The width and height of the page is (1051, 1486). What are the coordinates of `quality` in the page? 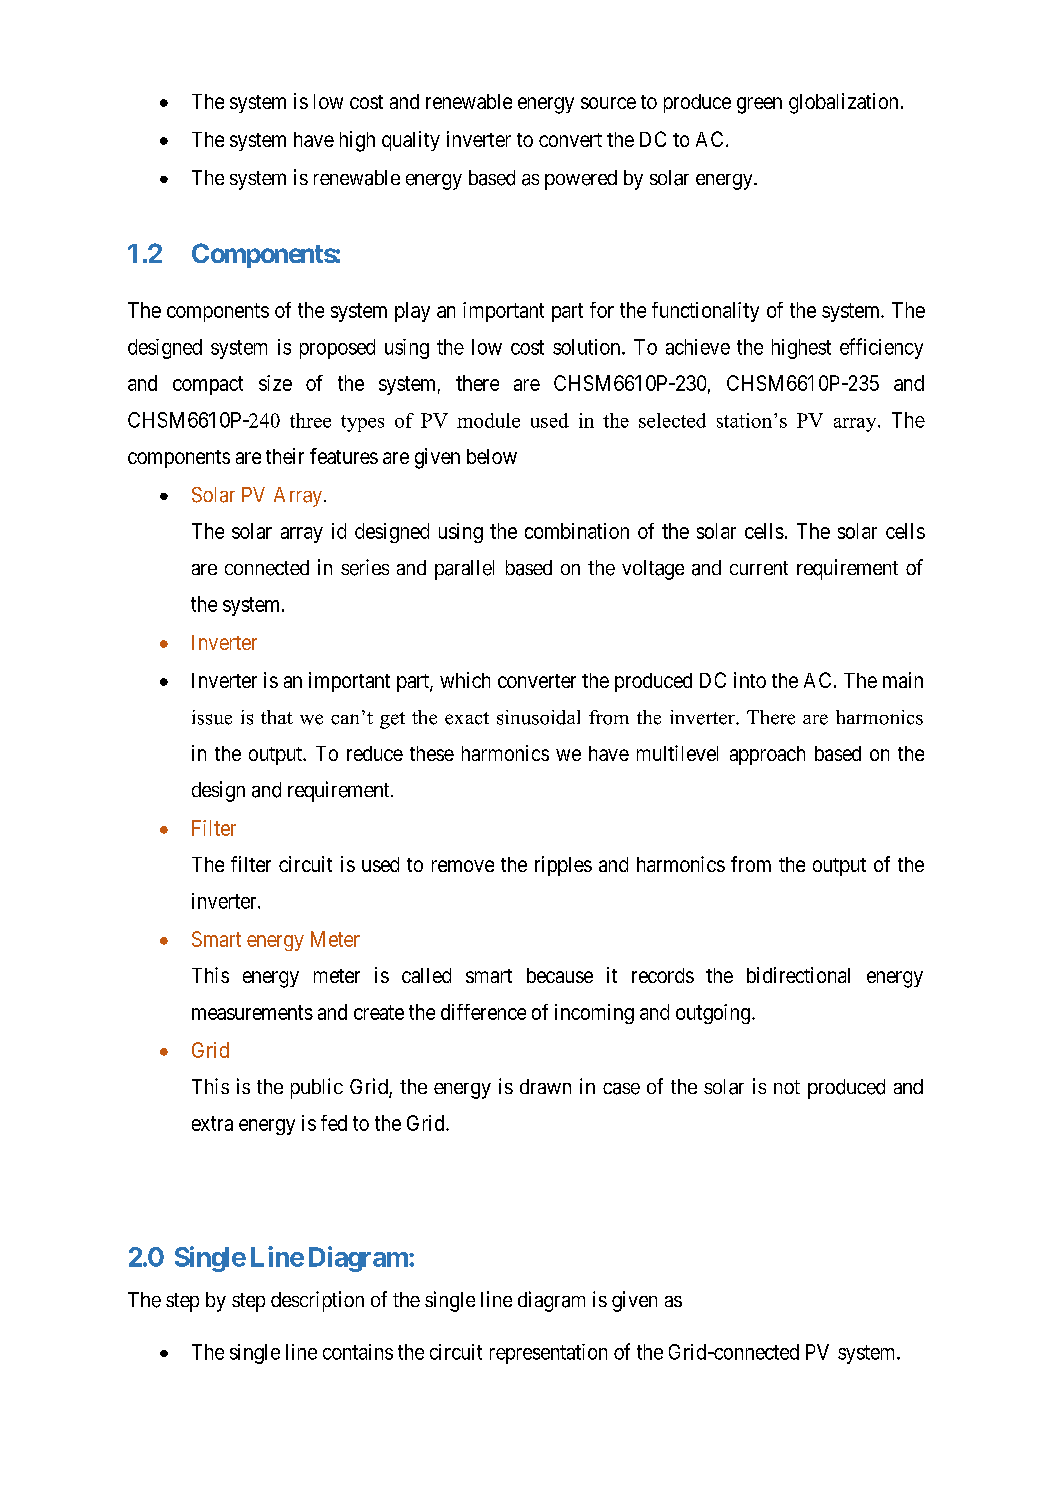 It's located at (411, 141).
